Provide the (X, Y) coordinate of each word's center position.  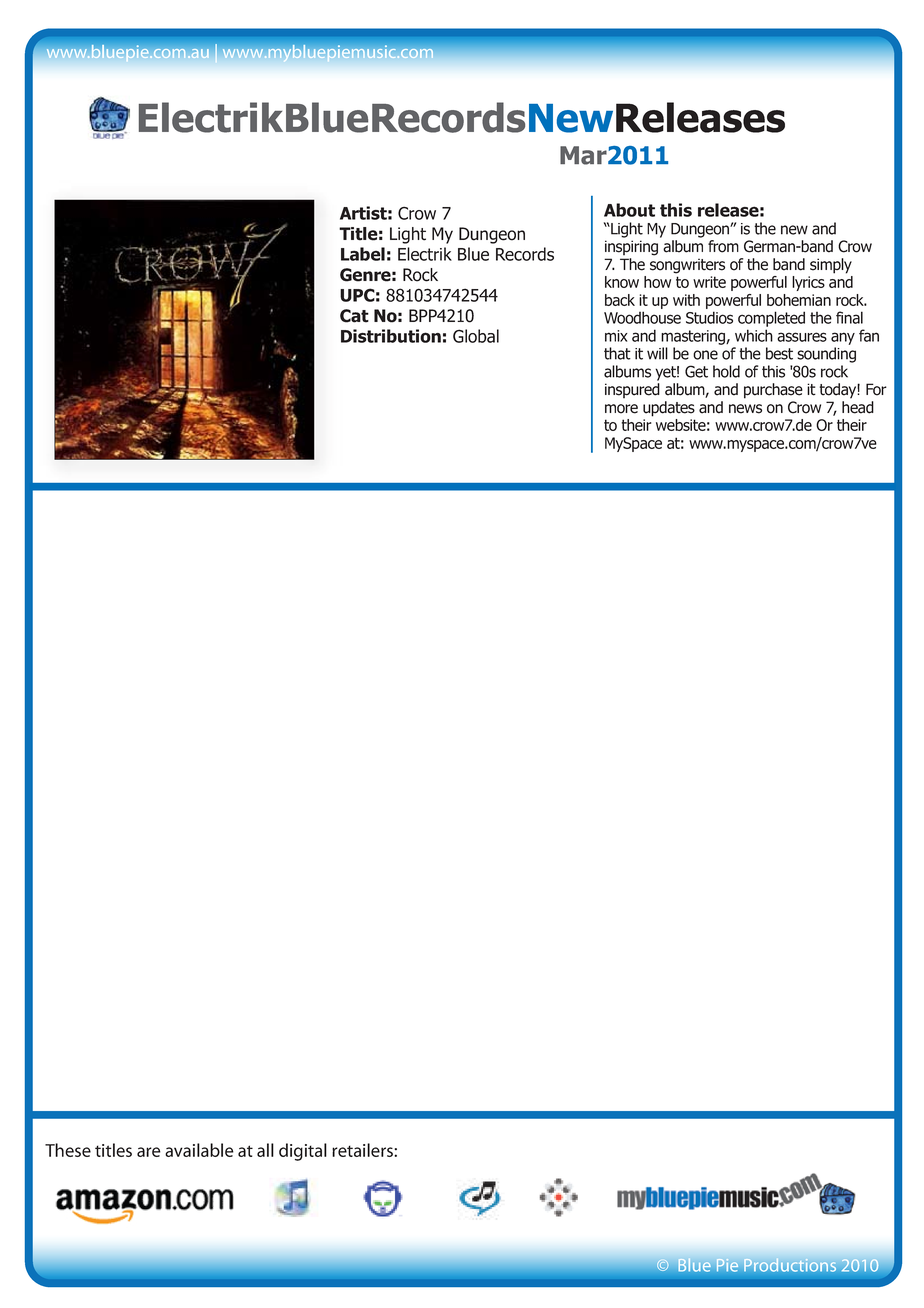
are (149, 1152)
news (745, 409)
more (621, 409)
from (723, 246)
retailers (363, 1150)
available (199, 1150)
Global (476, 336)
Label (363, 254)
